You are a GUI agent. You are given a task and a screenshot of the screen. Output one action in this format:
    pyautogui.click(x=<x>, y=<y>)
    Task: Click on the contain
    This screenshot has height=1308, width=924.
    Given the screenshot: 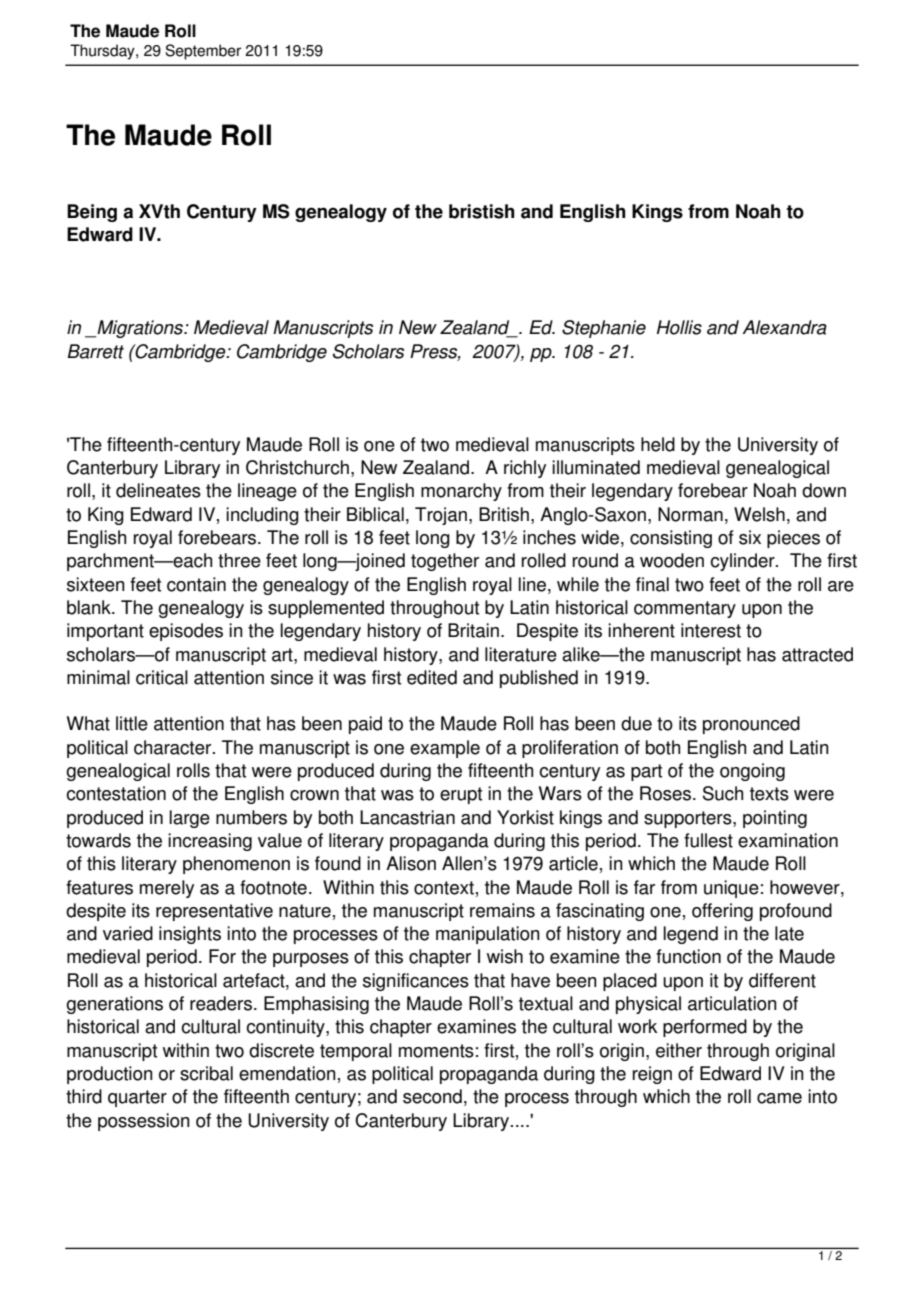 What is the action you would take?
    pyautogui.click(x=196, y=584)
